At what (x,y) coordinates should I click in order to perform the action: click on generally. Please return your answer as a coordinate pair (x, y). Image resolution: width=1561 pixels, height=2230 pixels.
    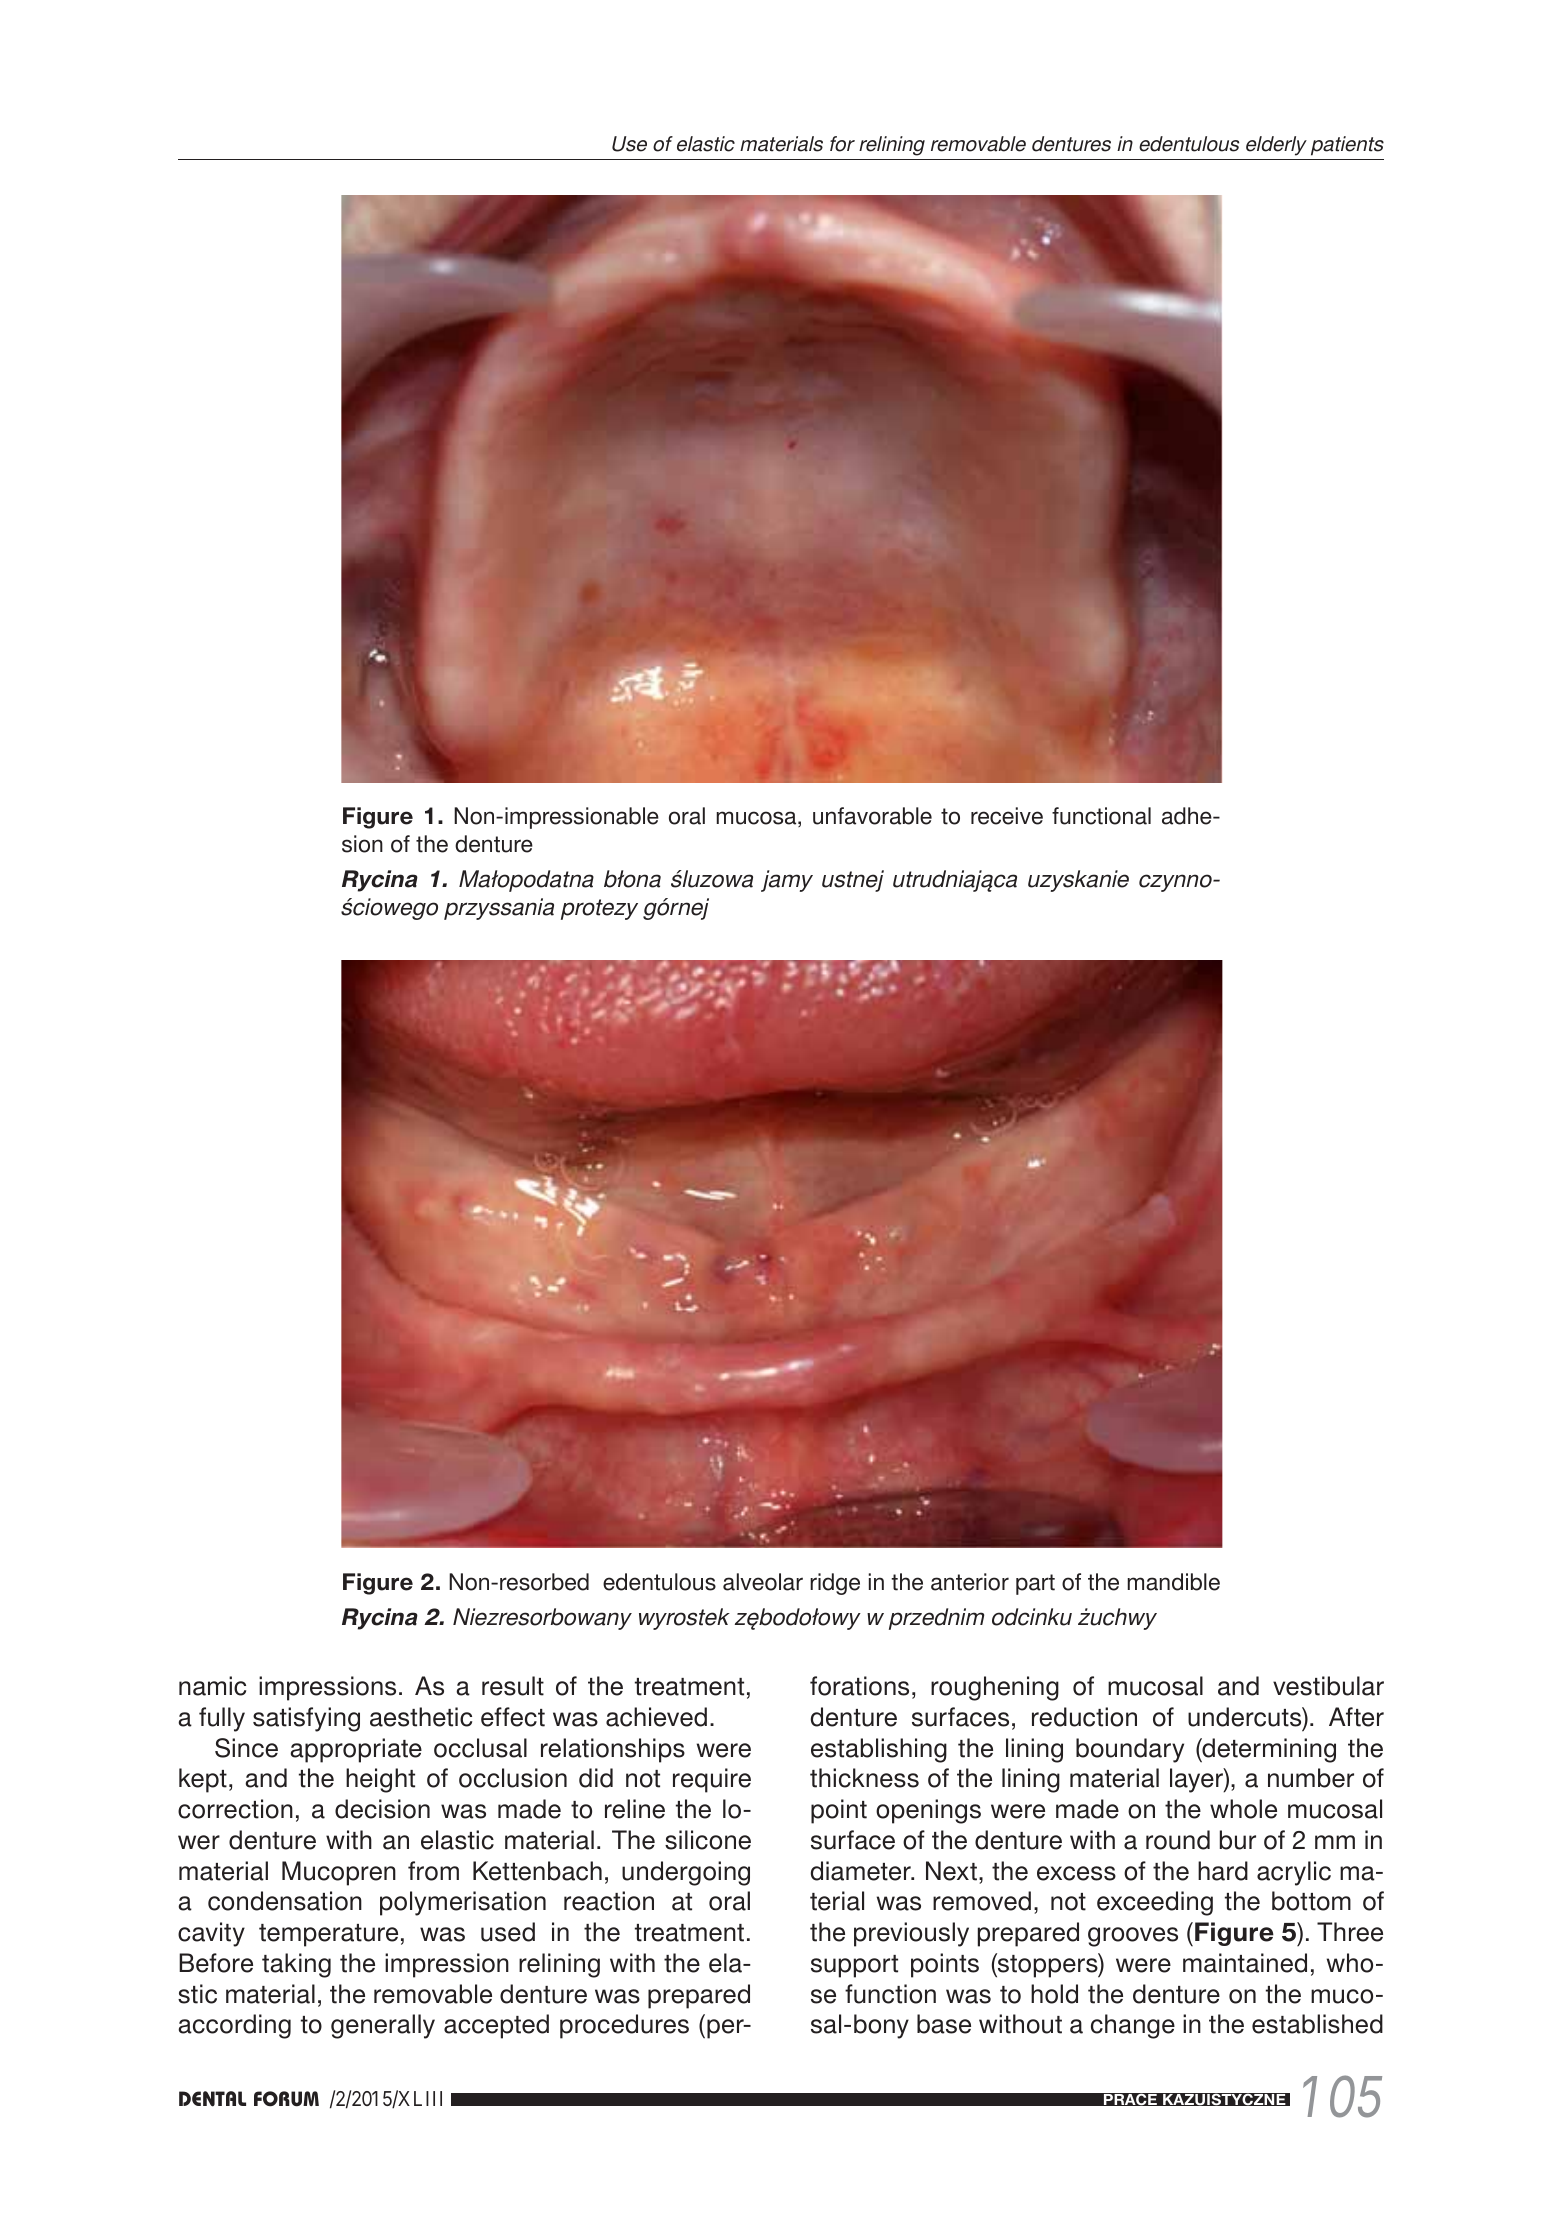
    Looking at the image, I should click on (383, 2026).
